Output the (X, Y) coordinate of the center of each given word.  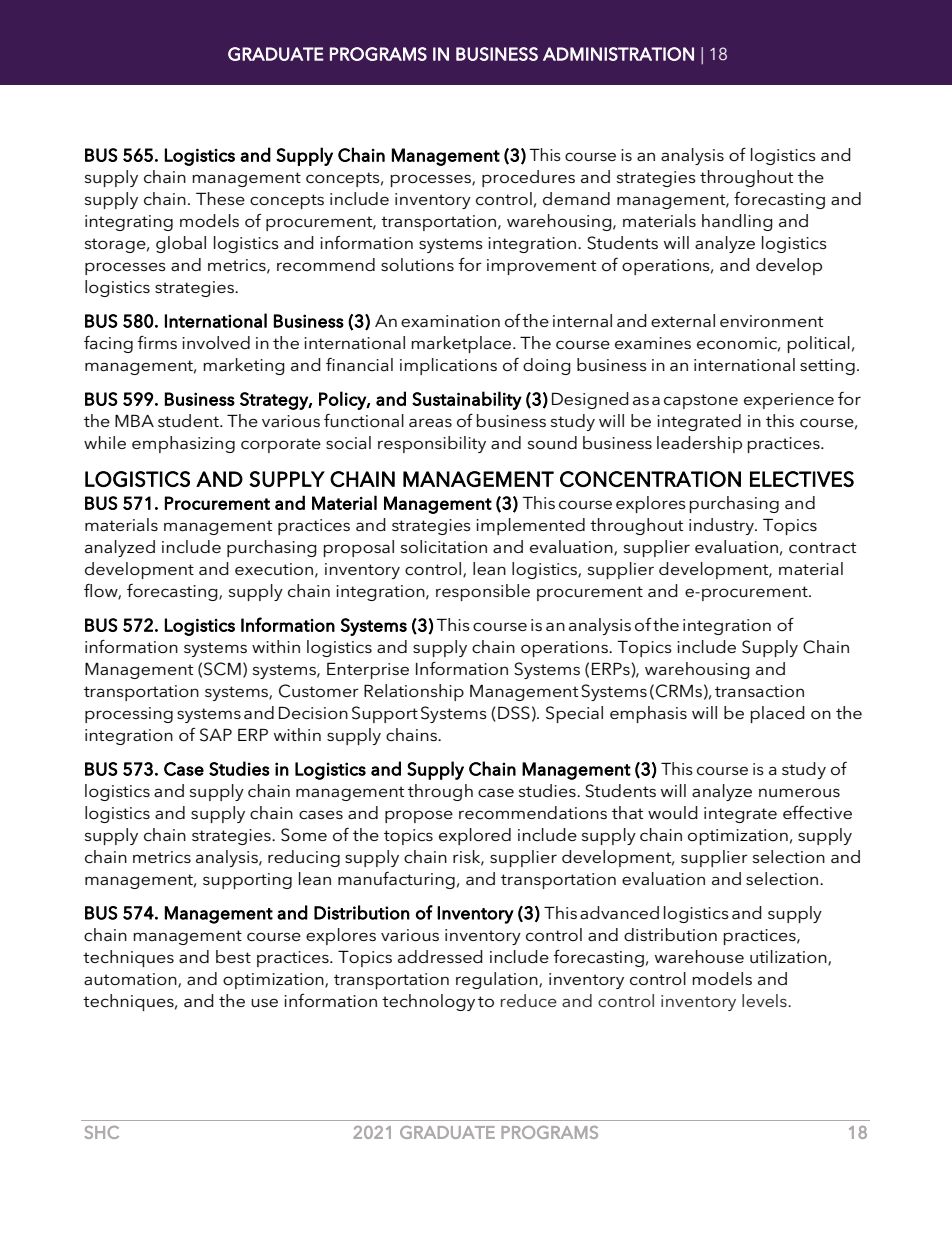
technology (428, 1002)
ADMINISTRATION (618, 54)
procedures (528, 178)
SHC (102, 1132)
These (220, 198)
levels (765, 1000)
